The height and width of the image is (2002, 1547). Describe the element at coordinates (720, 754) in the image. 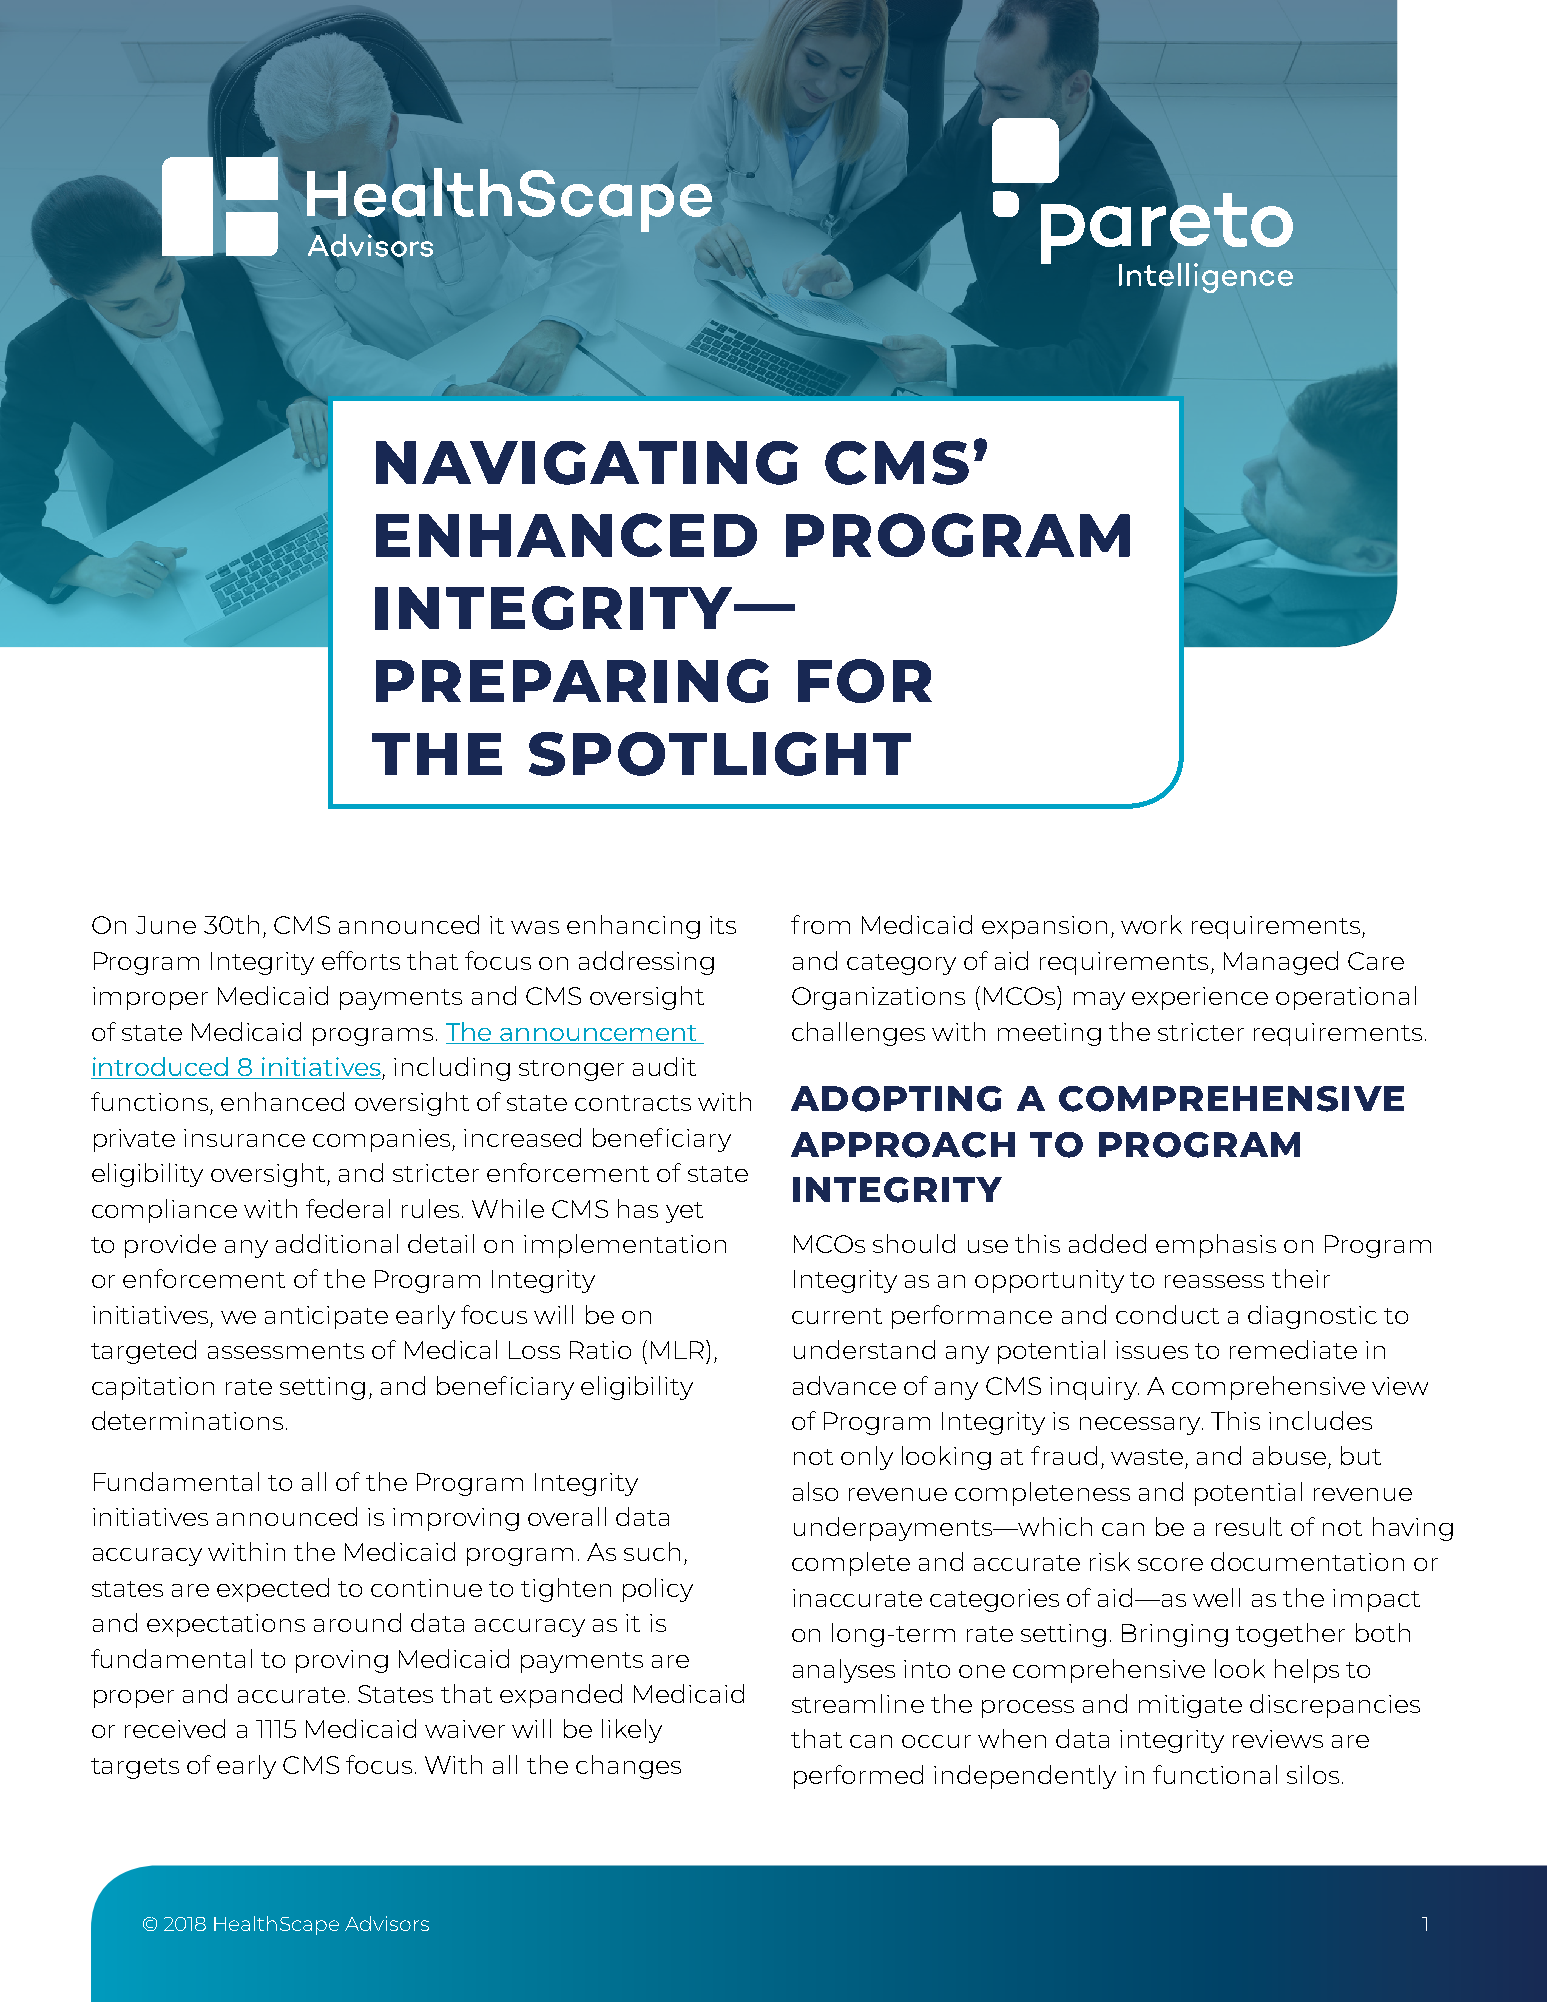

I see `SPOTLIGHT` at that location.
